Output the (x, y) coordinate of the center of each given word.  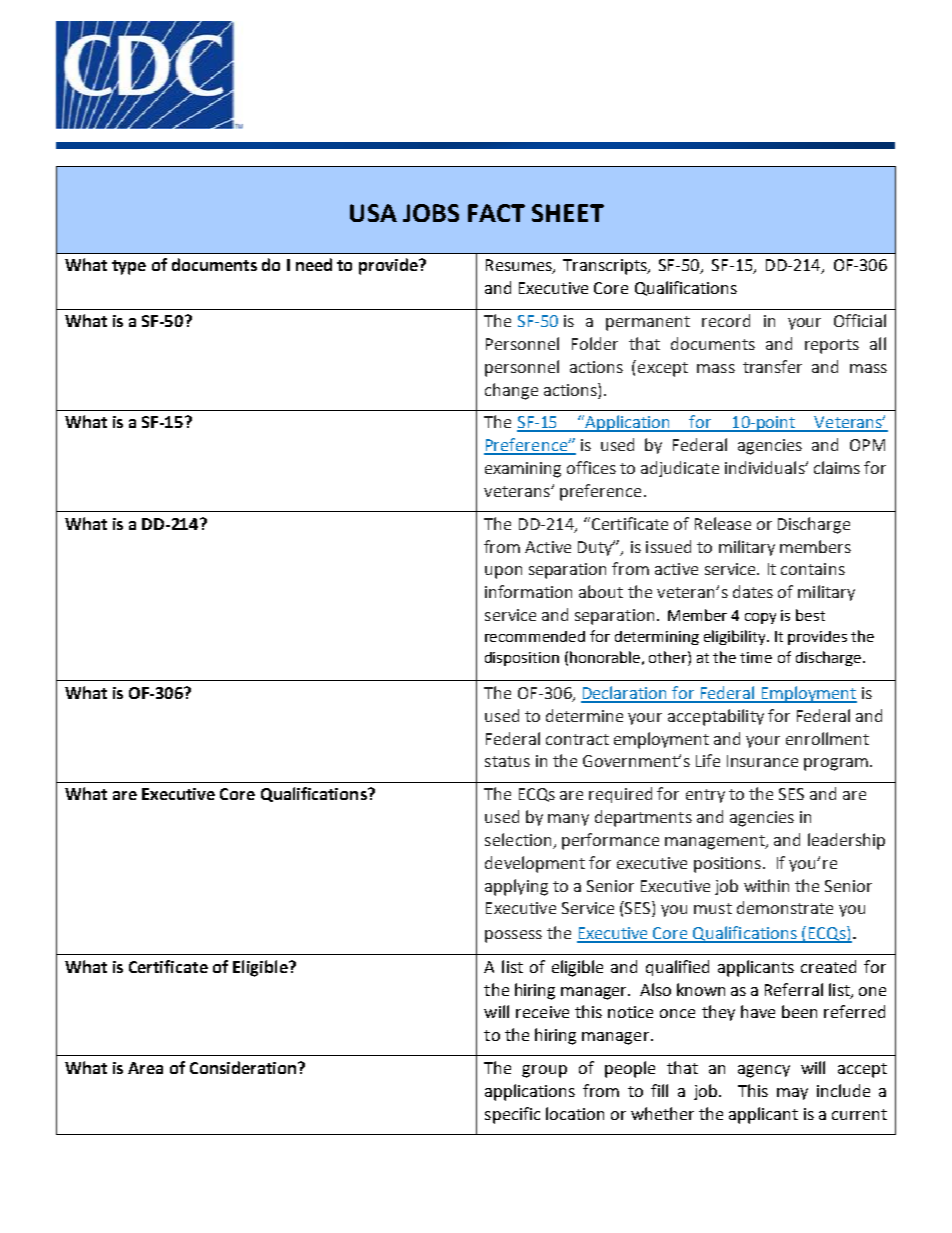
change (511, 391)
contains (813, 569)
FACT (496, 213)
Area (145, 1068)
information (528, 591)
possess (513, 936)
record (726, 320)
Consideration (244, 1067)
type (129, 267)
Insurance (762, 761)
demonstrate (785, 907)
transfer (772, 366)
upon (503, 572)
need (314, 264)
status (507, 761)
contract (577, 739)
